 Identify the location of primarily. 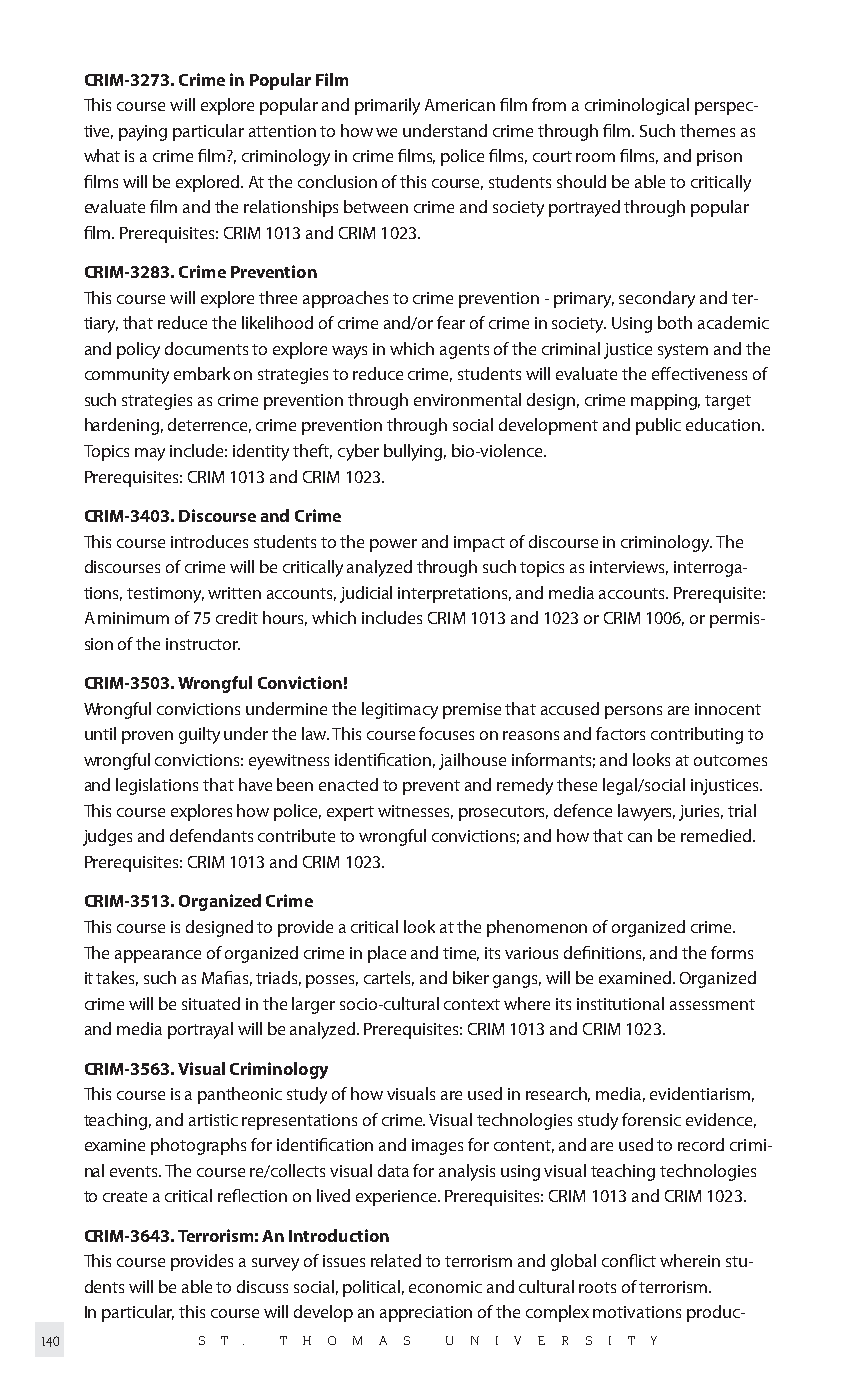
(387, 106).
